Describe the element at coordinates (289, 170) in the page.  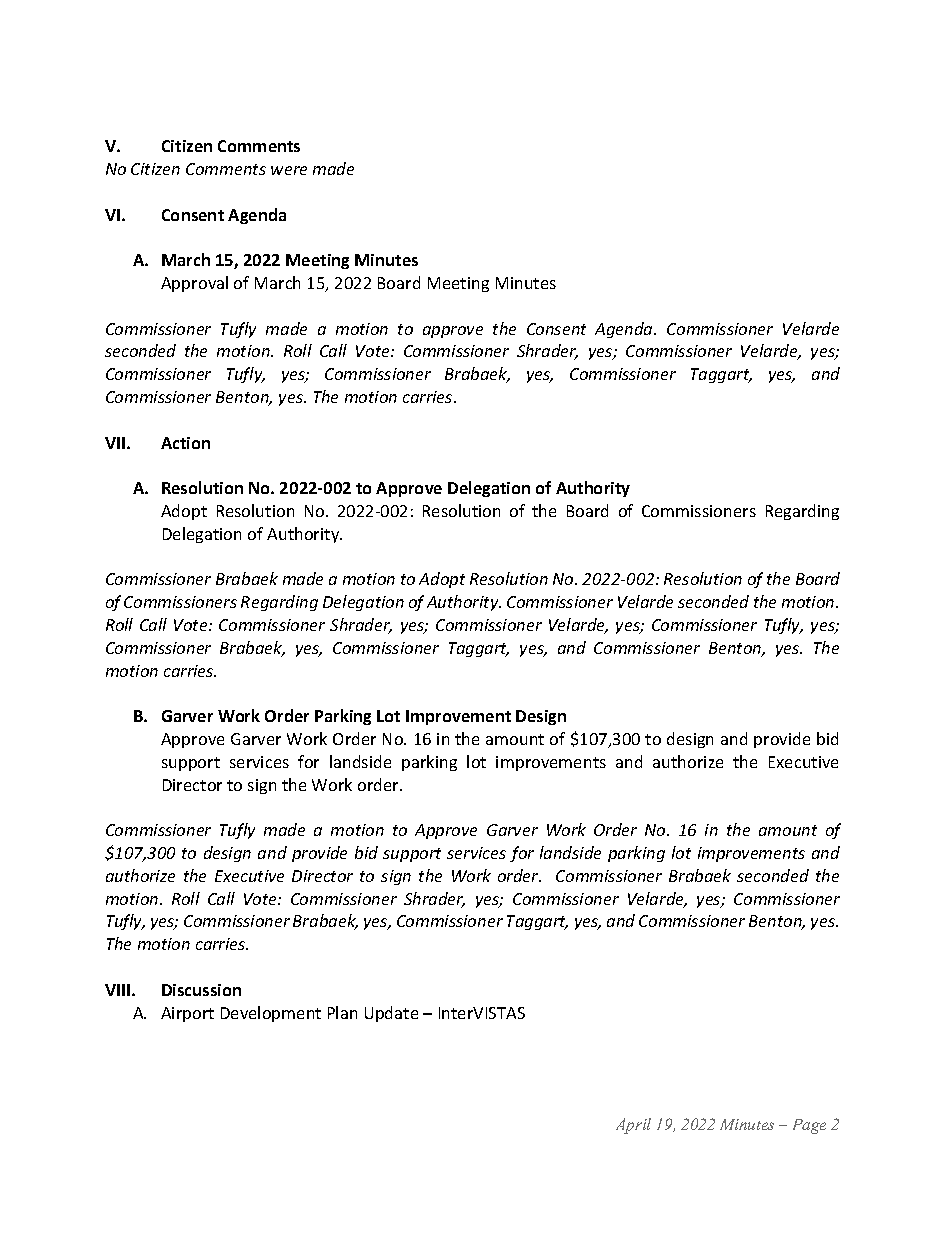
I see `were` at that location.
